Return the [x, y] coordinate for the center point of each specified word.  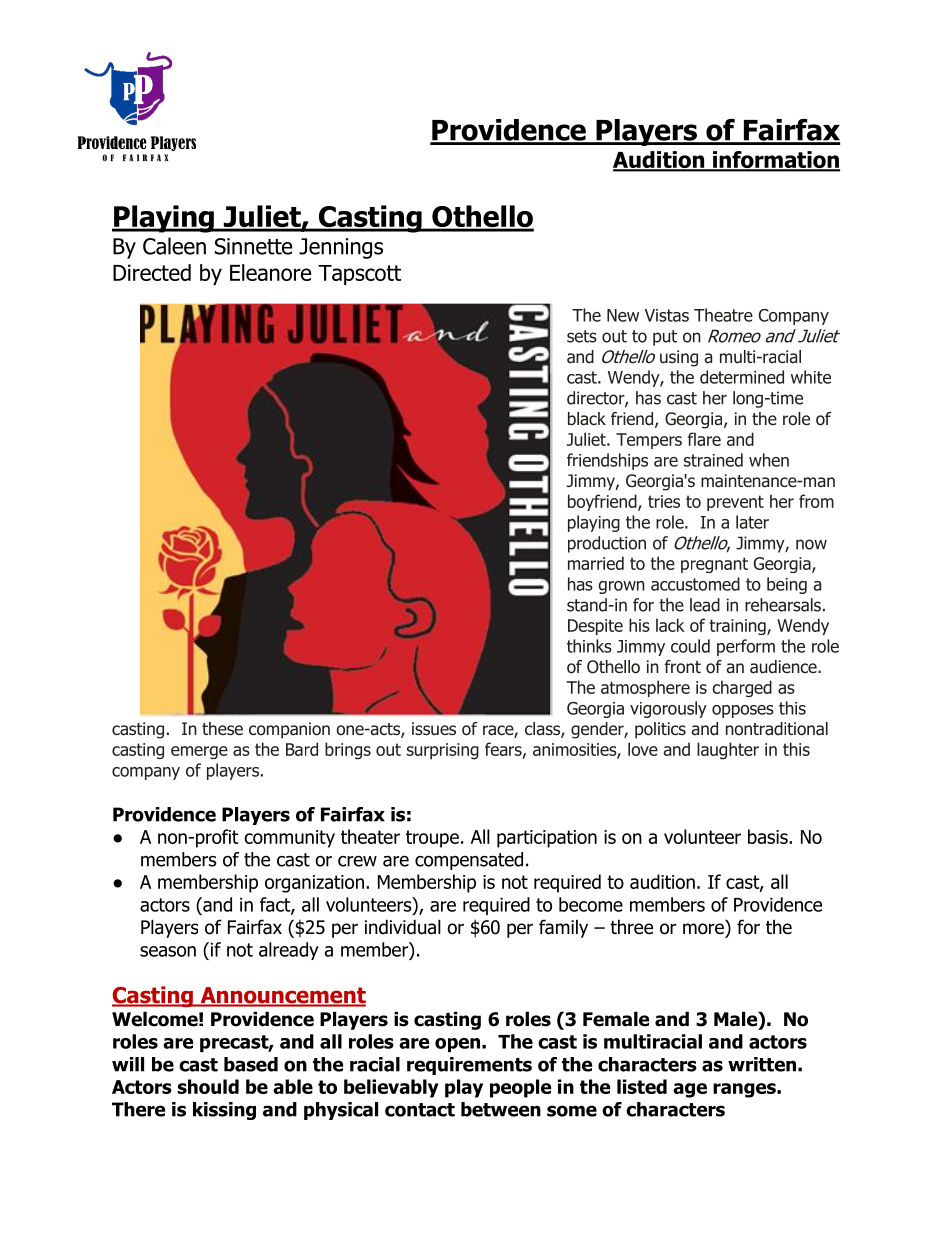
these [222, 728]
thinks [589, 646]
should [208, 1086]
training [738, 627]
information [775, 161]
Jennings [341, 248]
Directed [152, 272]
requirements [469, 1066]
